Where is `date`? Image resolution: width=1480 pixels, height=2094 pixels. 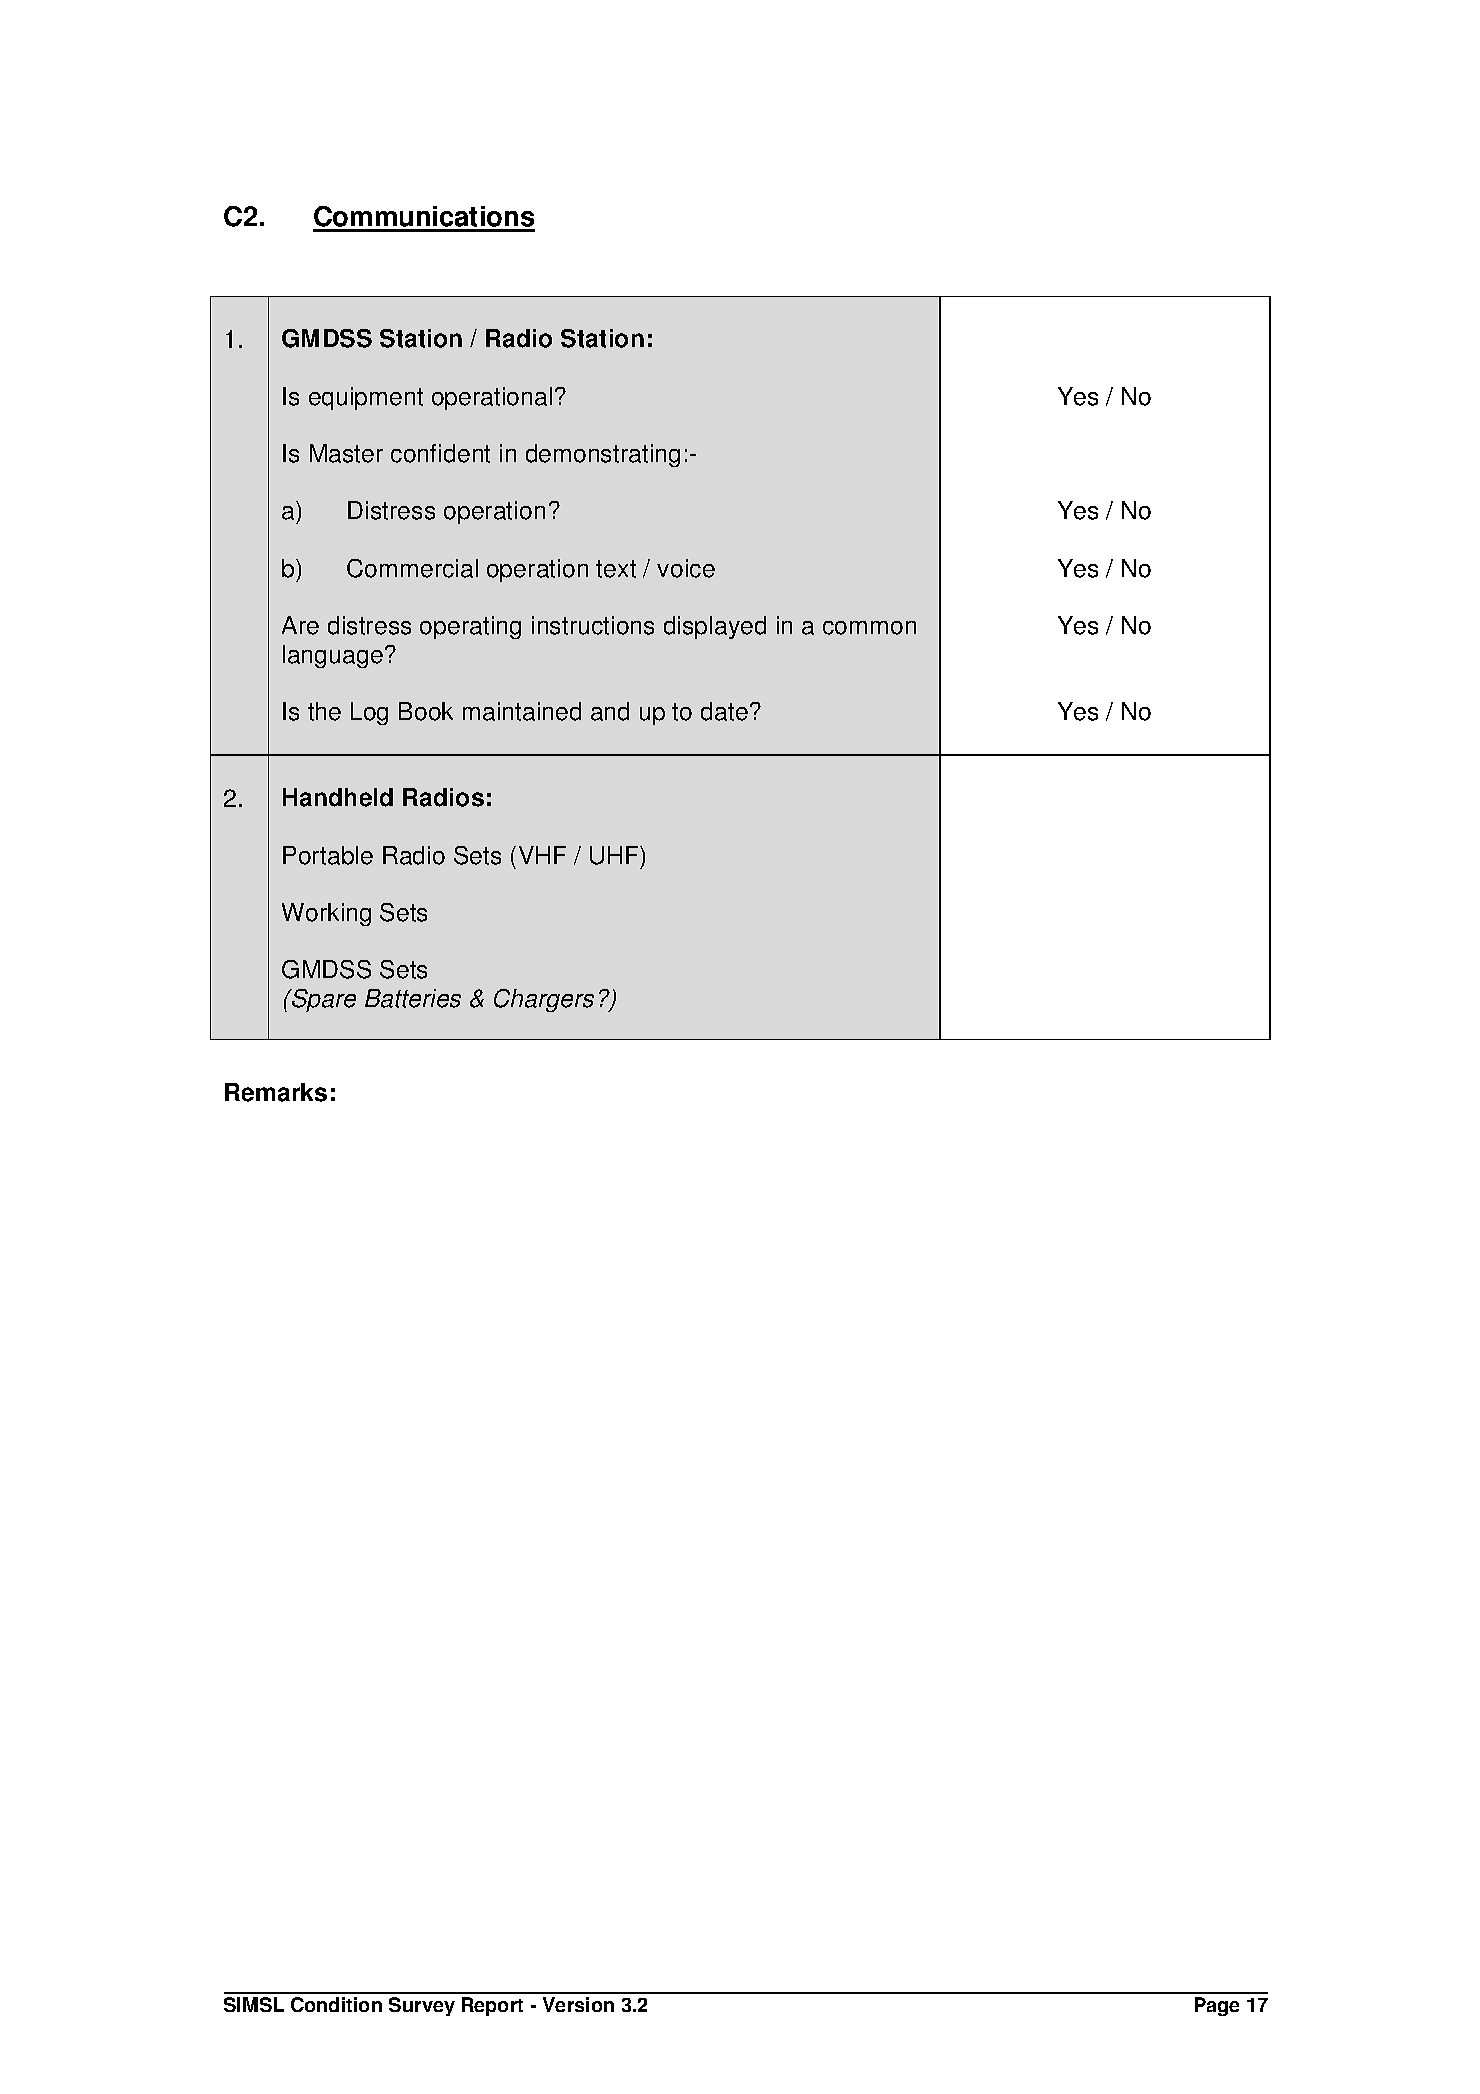
date is located at coordinates (724, 711).
